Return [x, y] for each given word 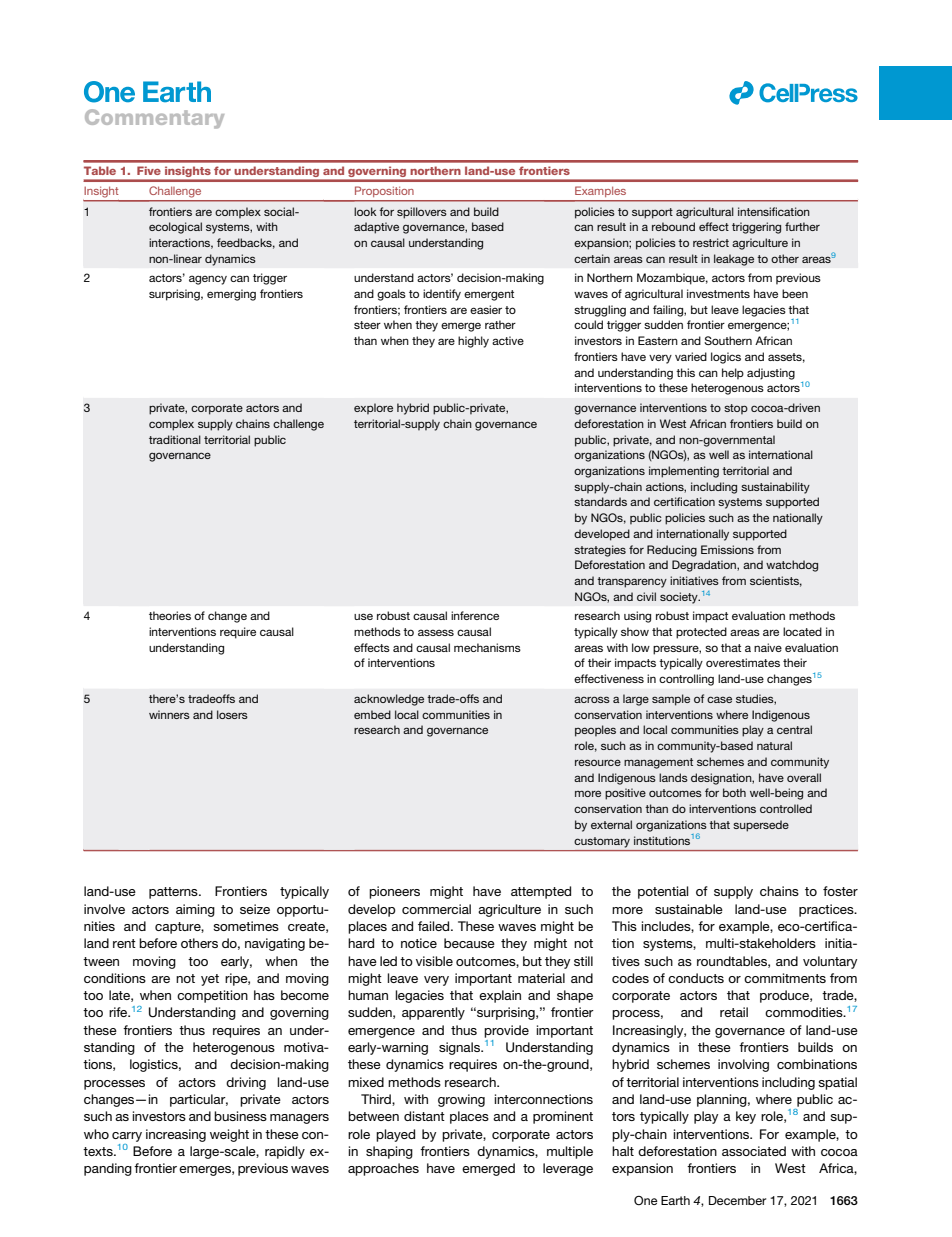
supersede [761, 826]
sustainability [775, 488]
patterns [174, 893]
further [802, 226]
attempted [541, 892]
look [365, 211]
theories [170, 615]
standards [600, 501]
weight [229, 1135]
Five [149, 171]
